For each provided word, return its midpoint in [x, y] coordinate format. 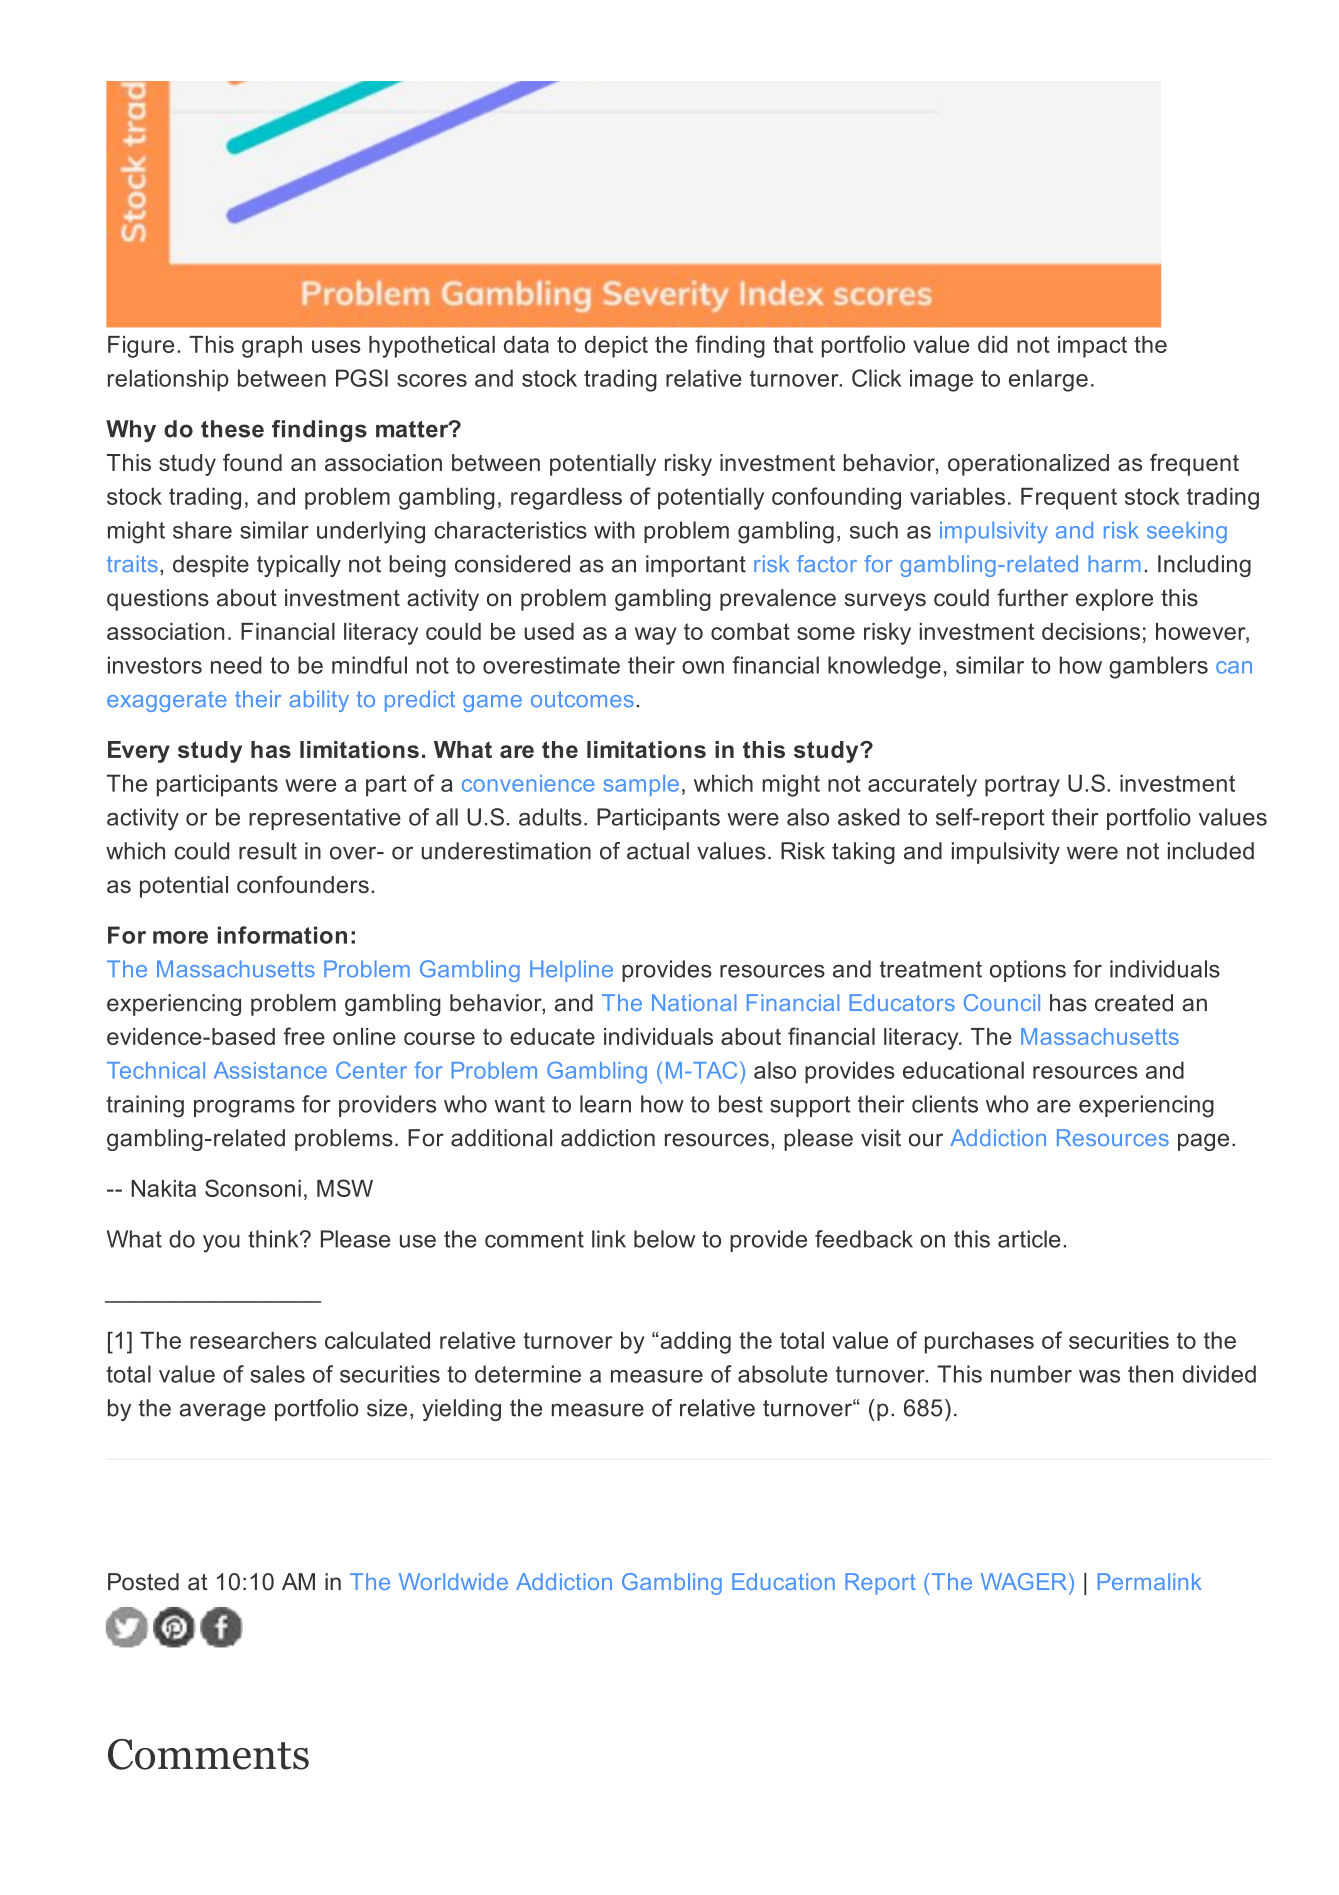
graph [272, 347]
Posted [143, 1582]
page [1203, 1142]
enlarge [1048, 380]
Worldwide [453, 1581]
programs [244, 1109]
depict [616, 347]
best [741, 1104]
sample [641, 785]
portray [1022, 786]
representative [325, 819]
